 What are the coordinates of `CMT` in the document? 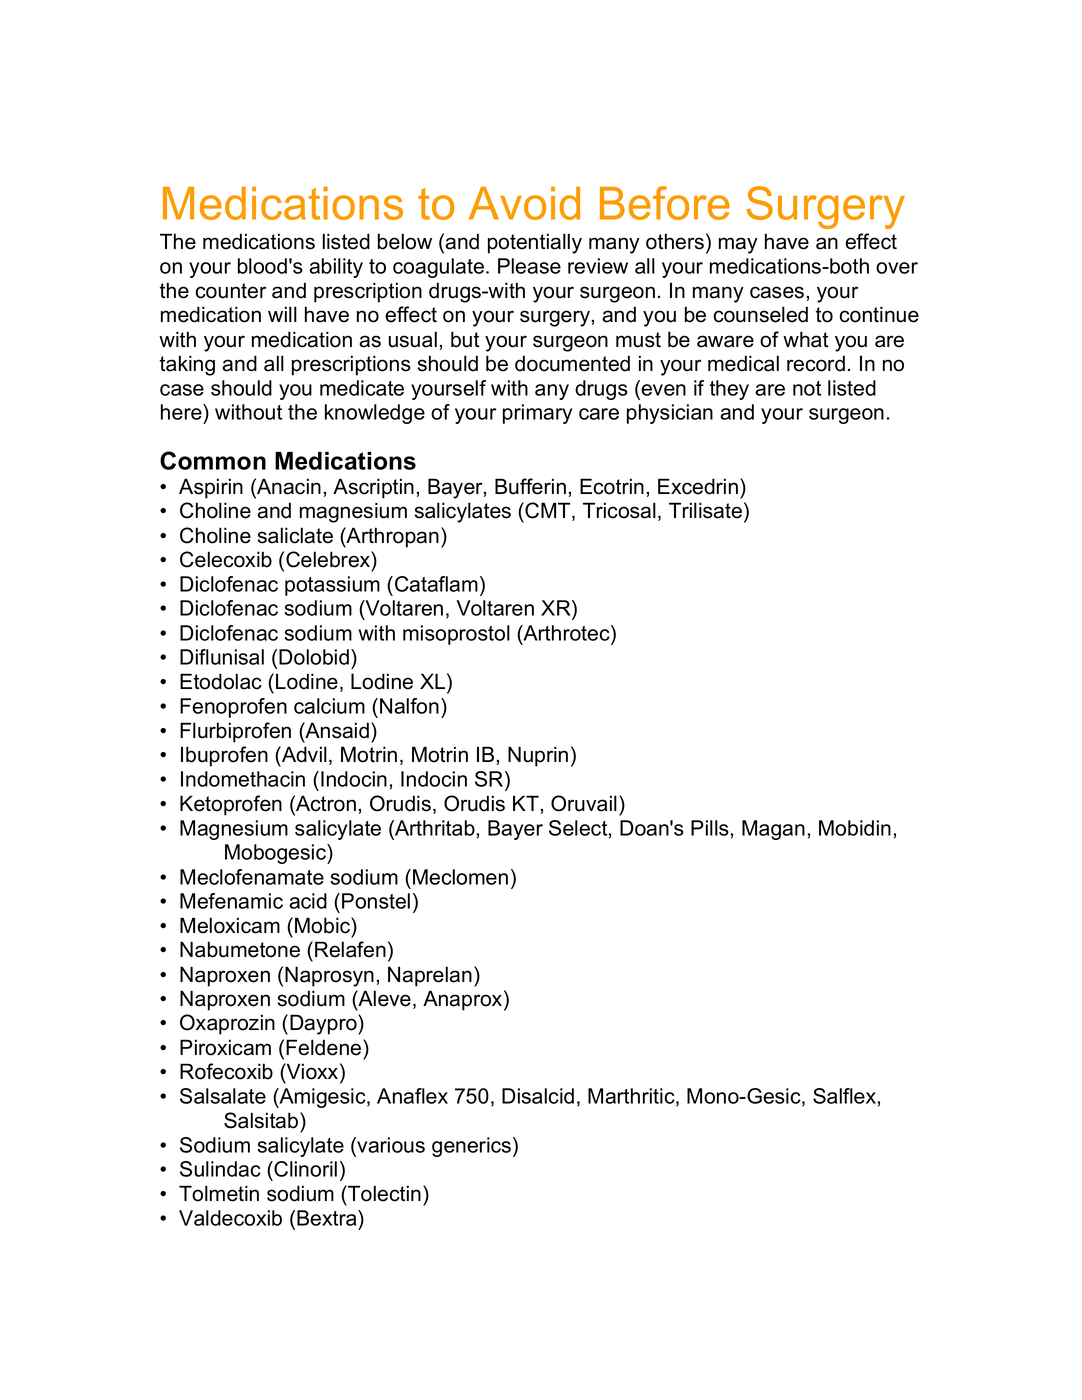 It's located at (549, 511).
